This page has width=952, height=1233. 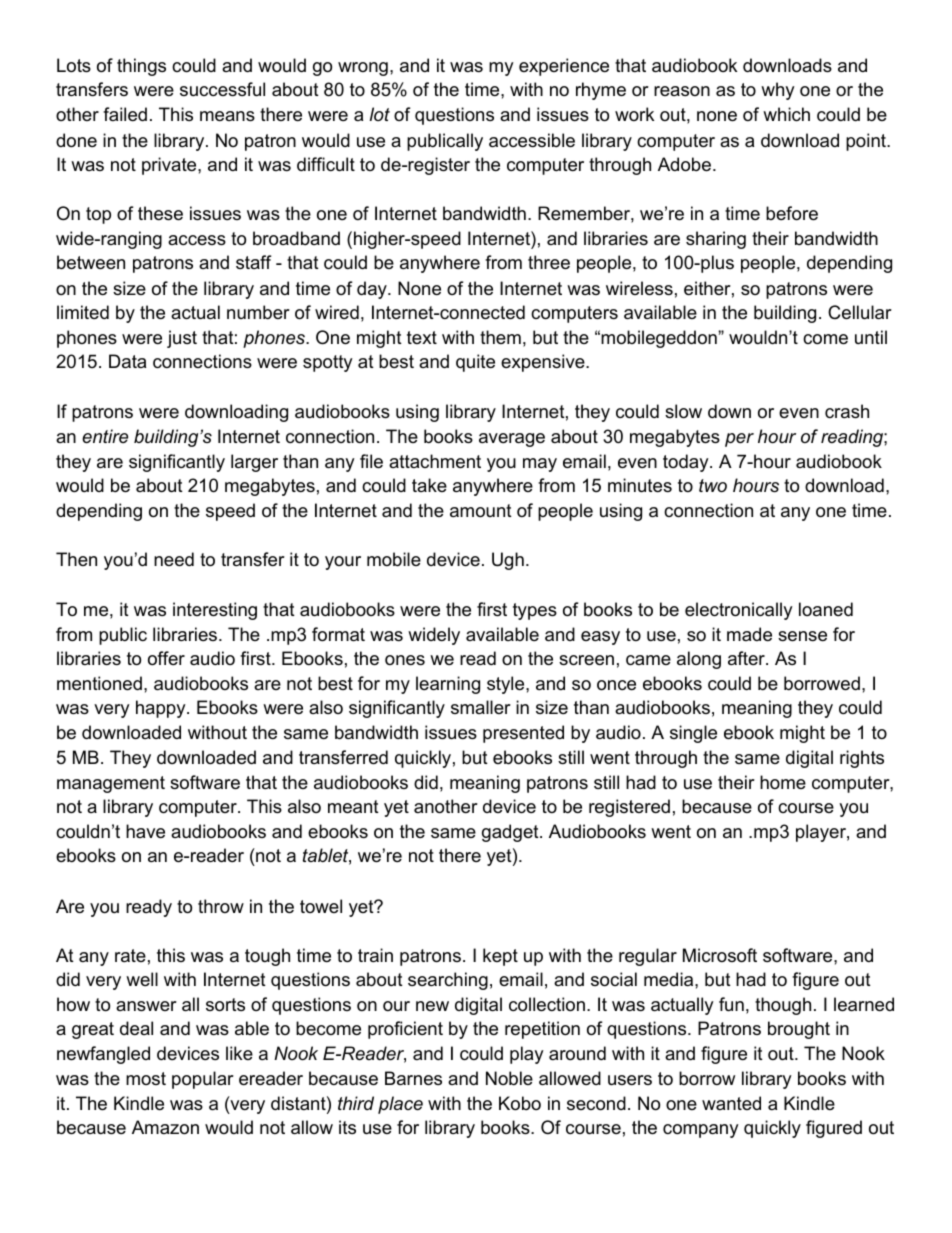 What do you see at coordinates (778, 91) in the page?
I see `why` at bounding box center [778, 91].
